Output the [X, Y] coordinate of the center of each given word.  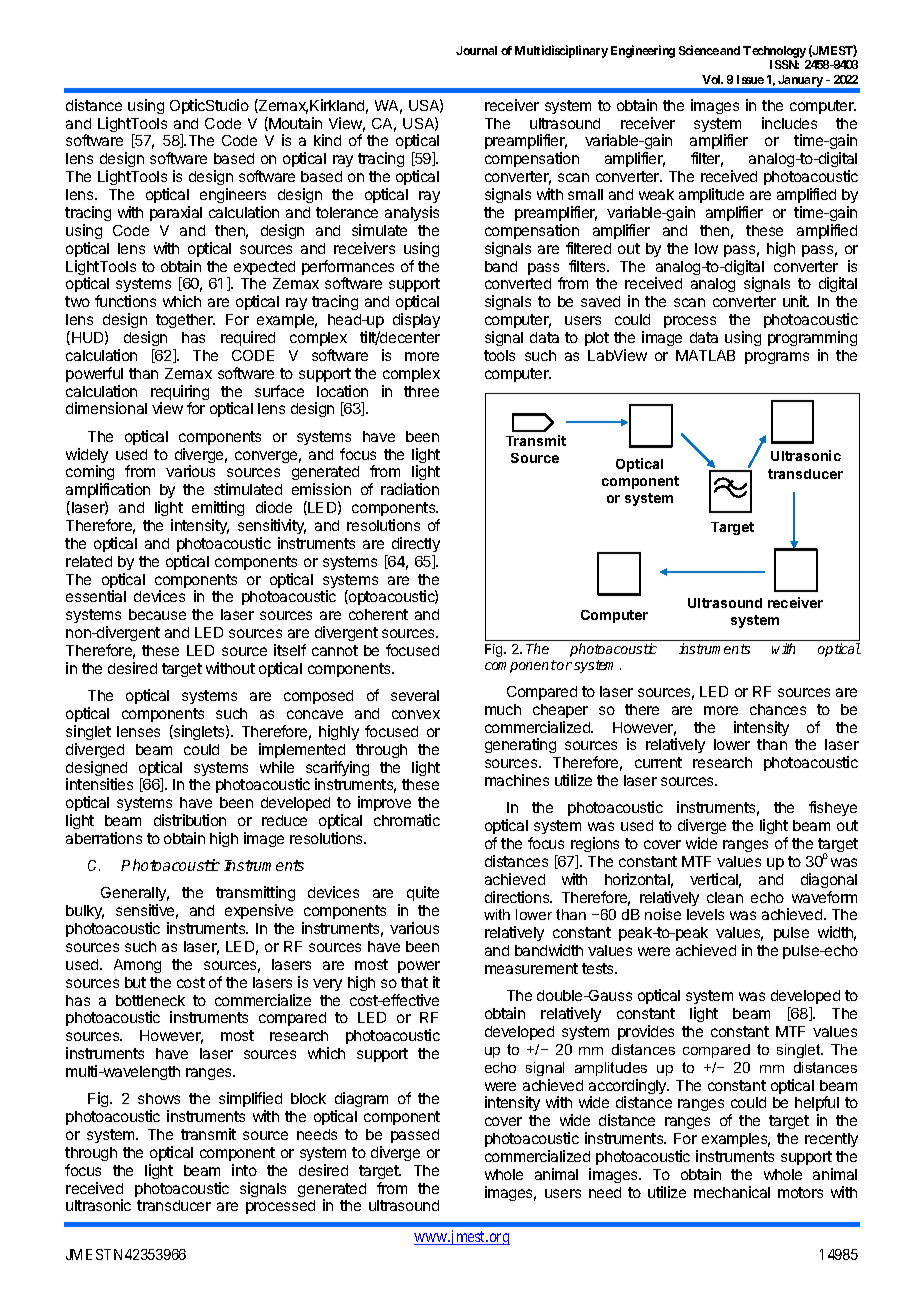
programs [777, 358]
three [421, 391]
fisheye [833, 808]
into [244, 1170]
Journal [476, 50]
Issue [750, 79]
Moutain [294, 124]
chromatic [407, 820]
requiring [180, 394]
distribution [190, 820]
